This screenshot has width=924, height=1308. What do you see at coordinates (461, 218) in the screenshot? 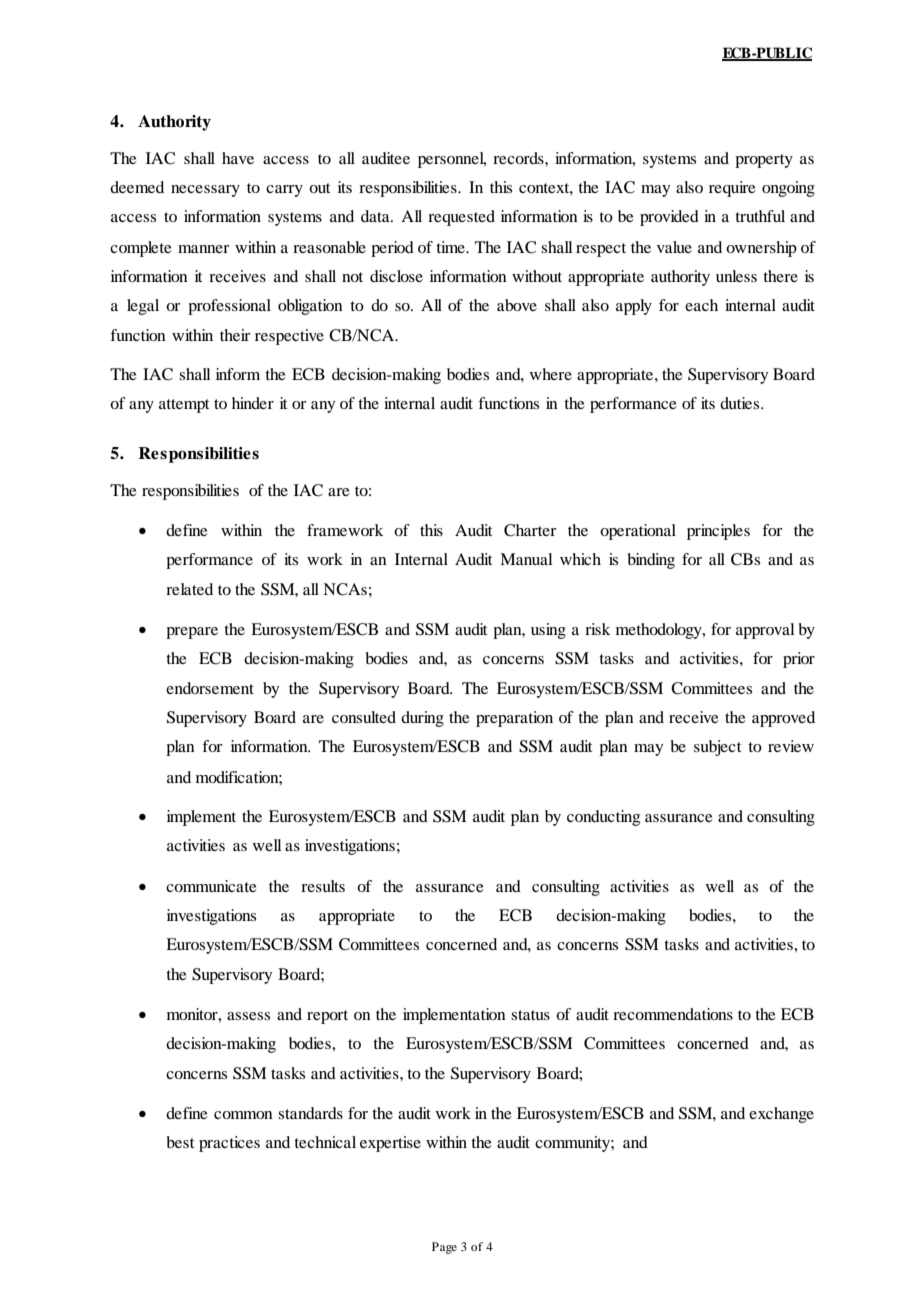
I see `requested` at bounding box center [461, 218].
